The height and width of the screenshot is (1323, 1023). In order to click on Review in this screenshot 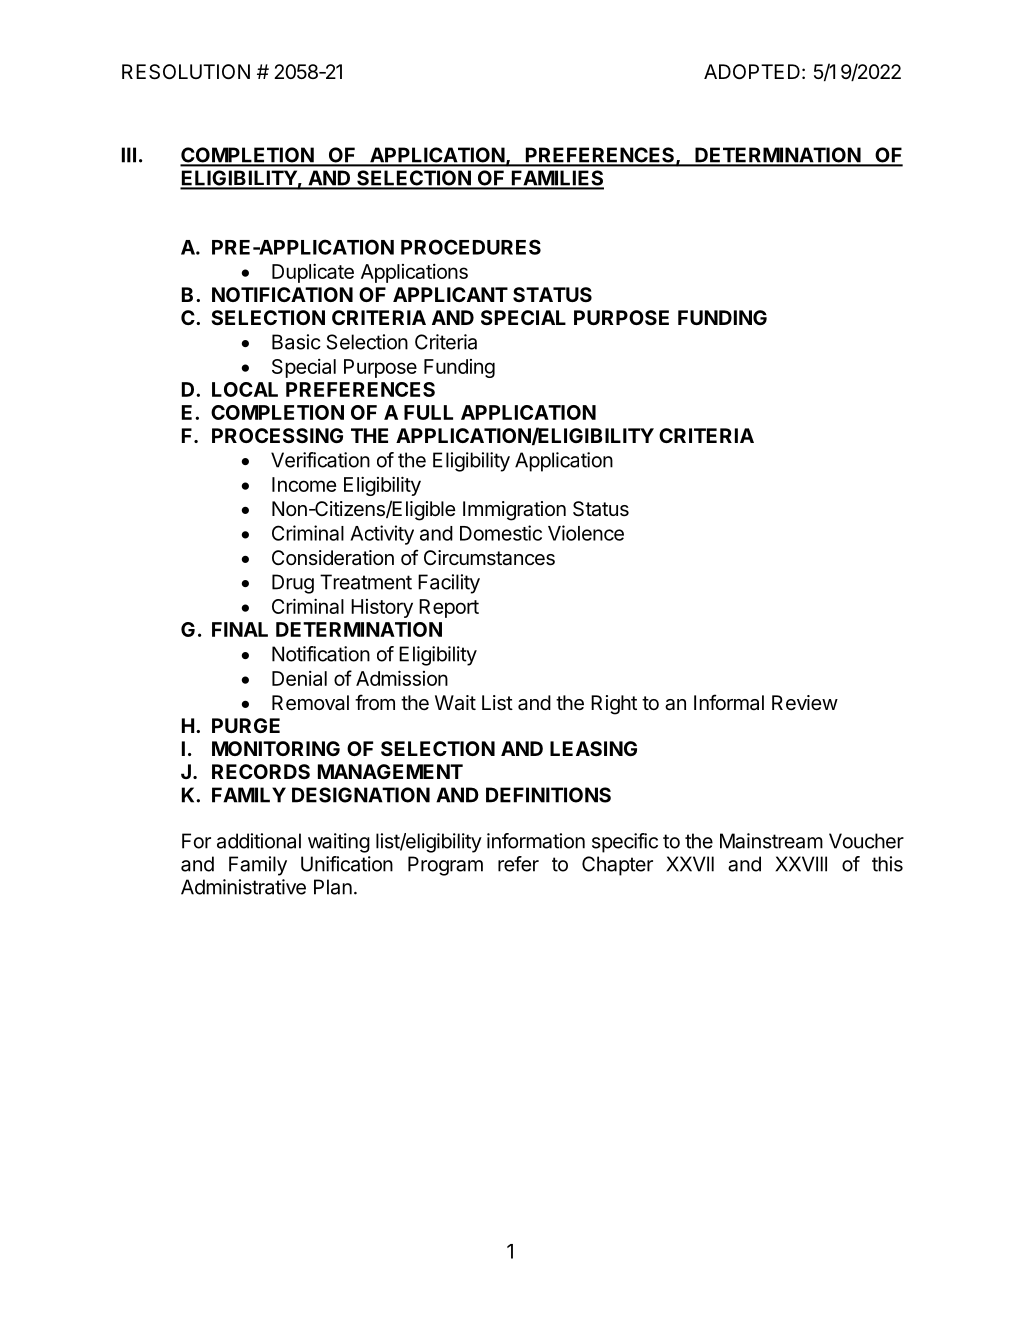, I will do `click(805, 702)`.
